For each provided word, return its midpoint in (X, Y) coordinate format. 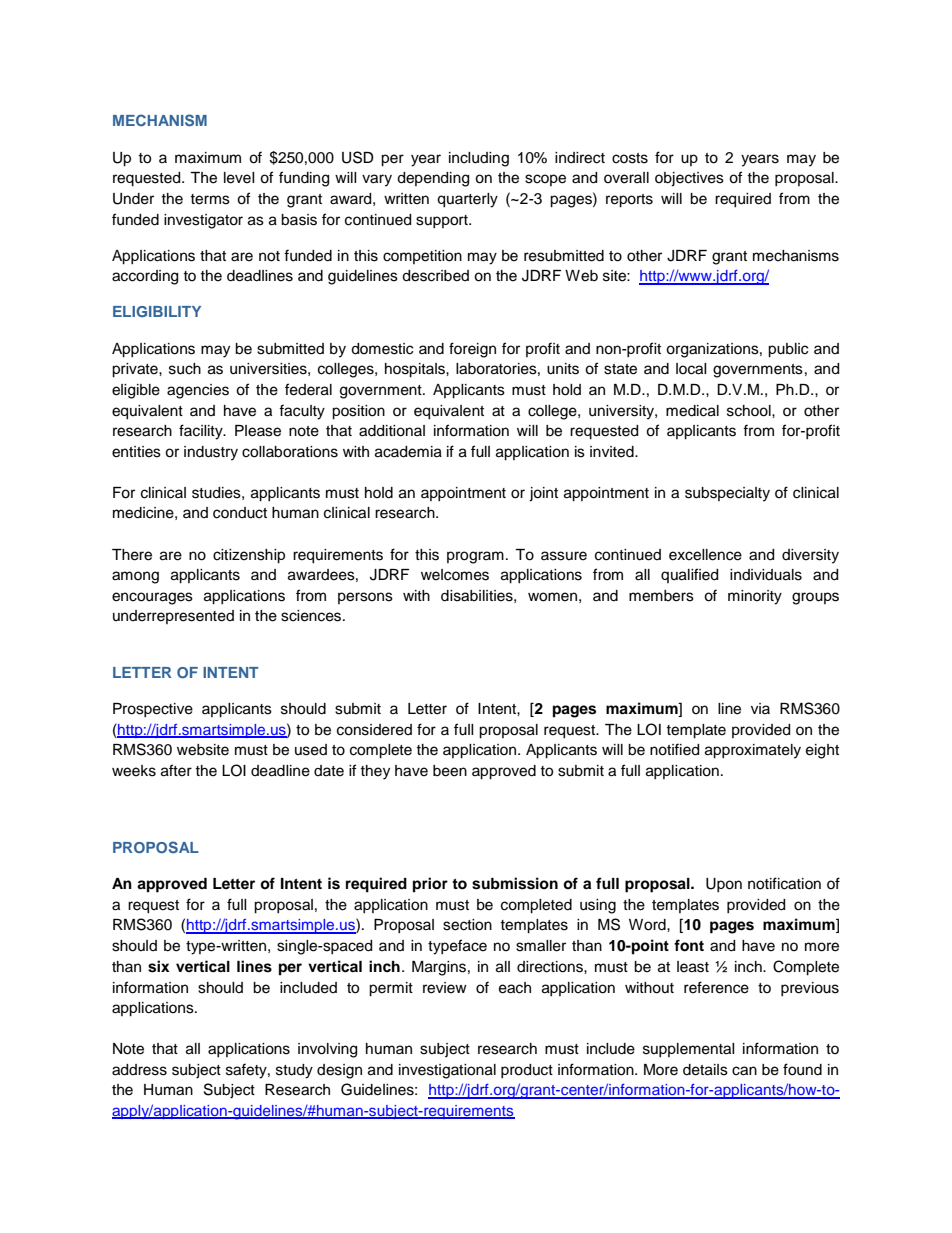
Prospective (153, 710)
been (450, 771)
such (185, 369)
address (139, 1070)
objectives (689, 179)
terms (210, 199)
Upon (724, 885)
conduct (240, 513)
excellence (705, 555)
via (760, 708)
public (788, 350)
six (159, 966)
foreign (472, 350)
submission (515, 883)
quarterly (467, 200)
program (475, 557)
